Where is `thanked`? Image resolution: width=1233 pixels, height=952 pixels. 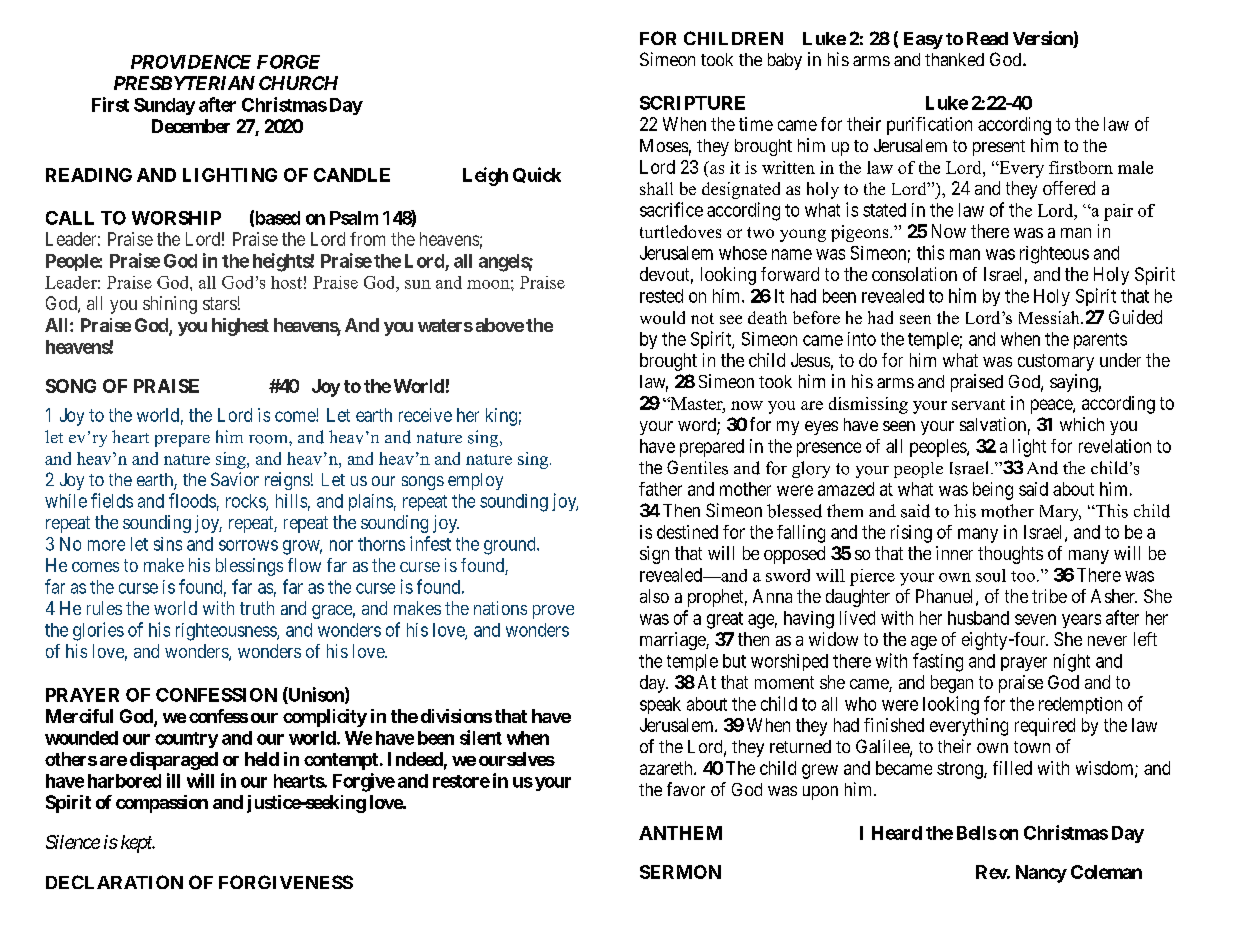
thanked is located at coordinates (954, 59).
